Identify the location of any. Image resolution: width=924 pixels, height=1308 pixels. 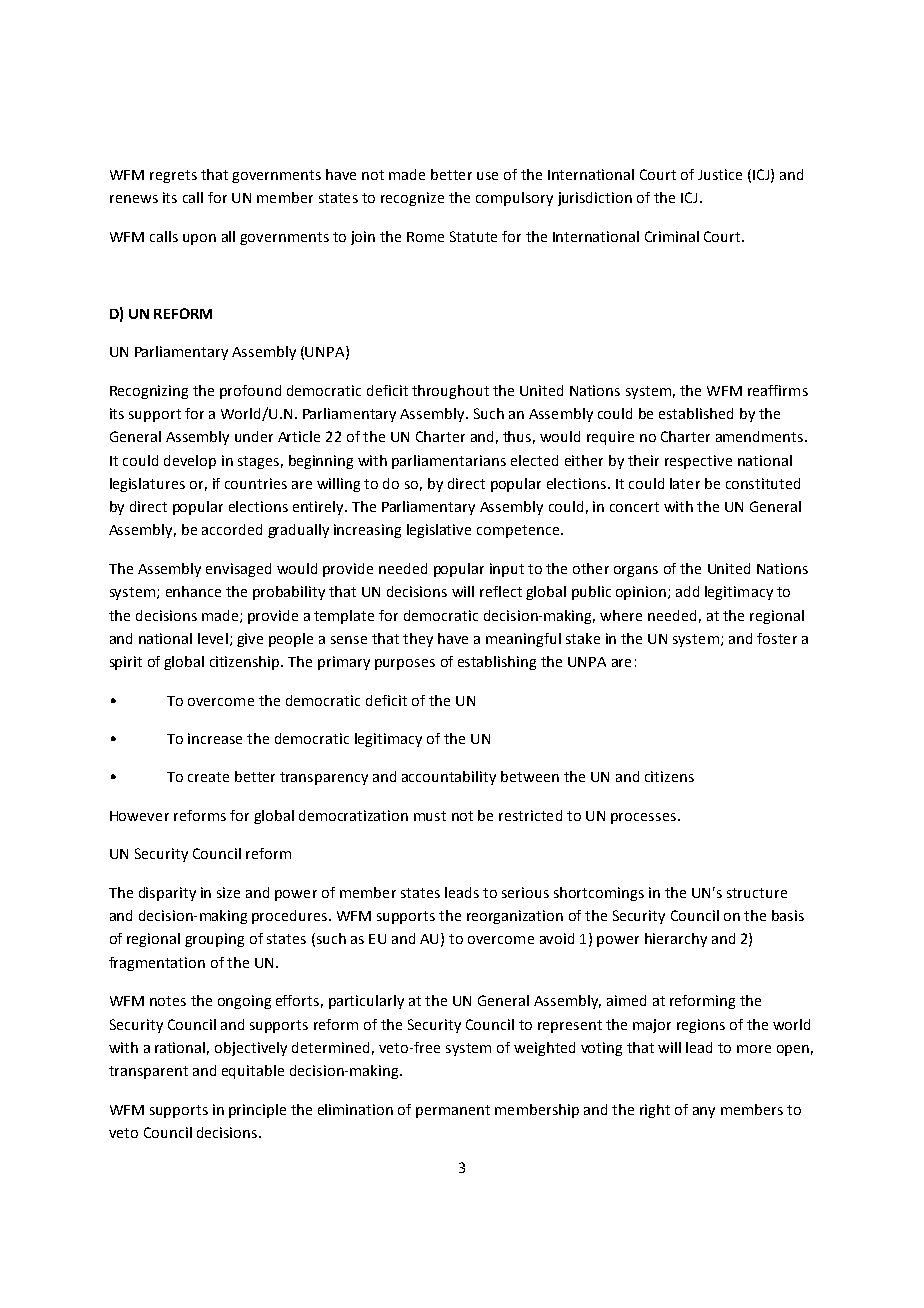
(704, 1112).
